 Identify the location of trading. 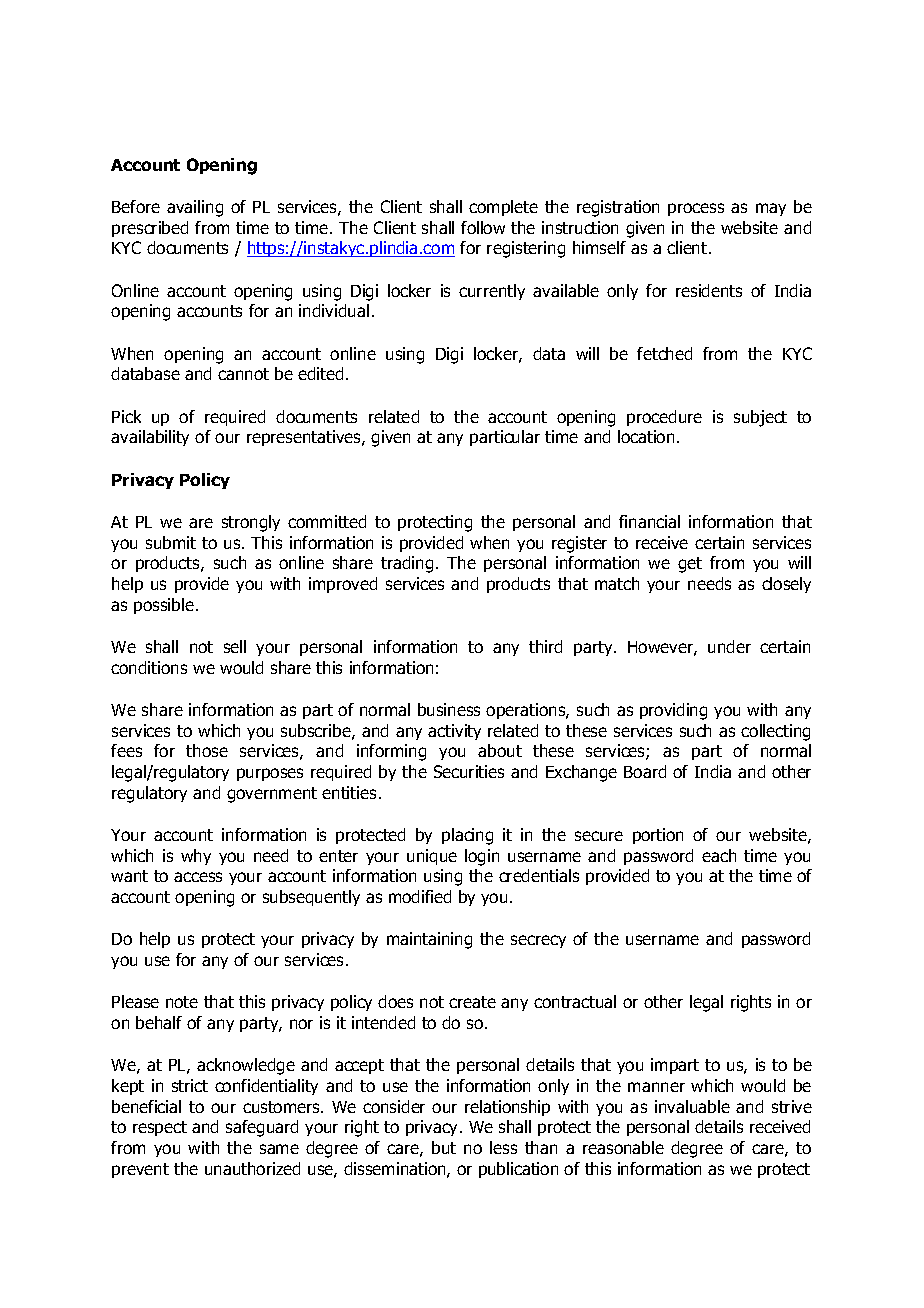
(407, 564).
